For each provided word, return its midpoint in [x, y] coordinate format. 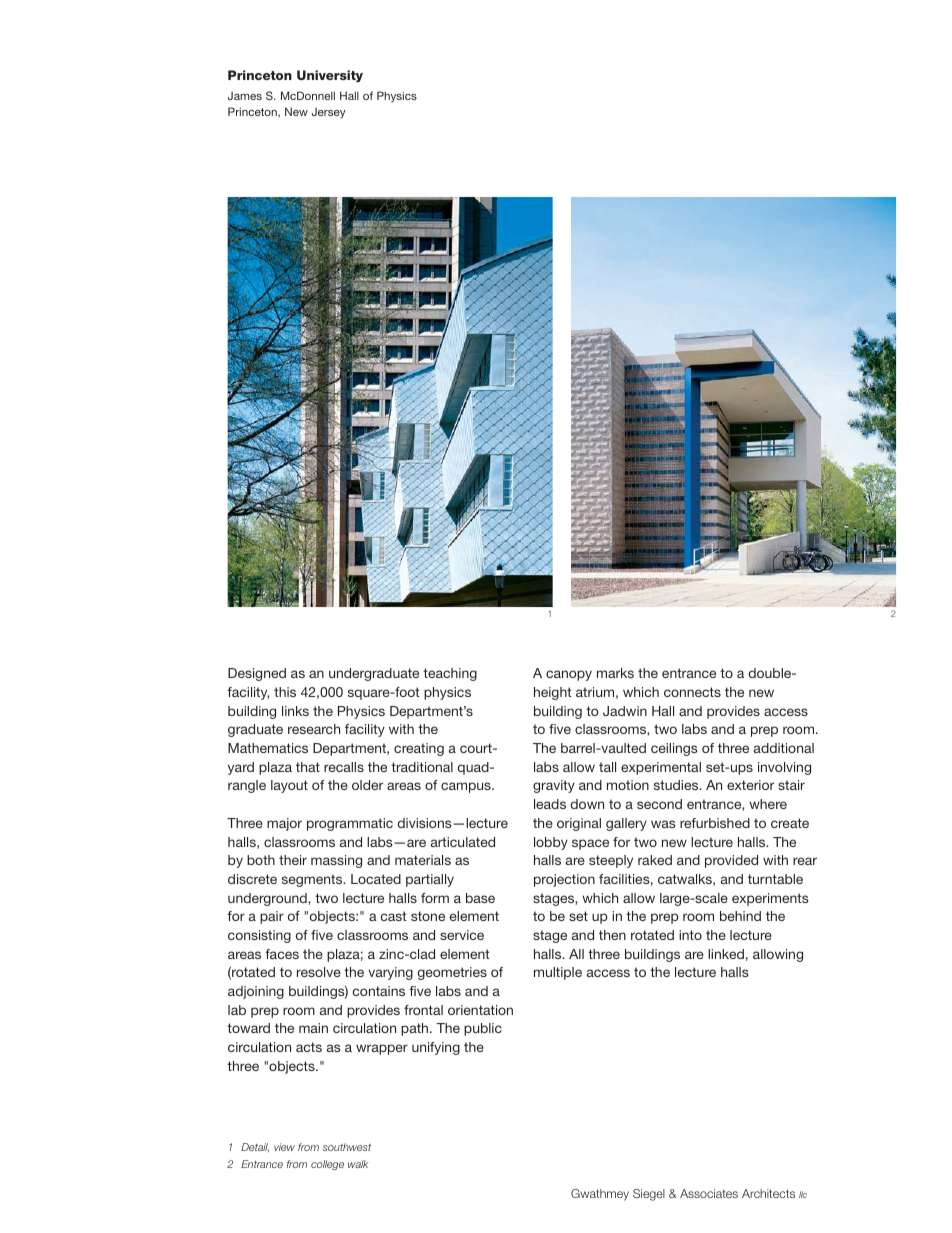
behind [740, 916]
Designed [257, 674]
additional [784, 748]
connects [692, 692]
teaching [450, 674]
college [327, 1165]
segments [313, 880]
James [245, 96]
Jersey [329, 113]
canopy [569, 675]
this [285, 692]
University [330, 76]
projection [564, 880]
